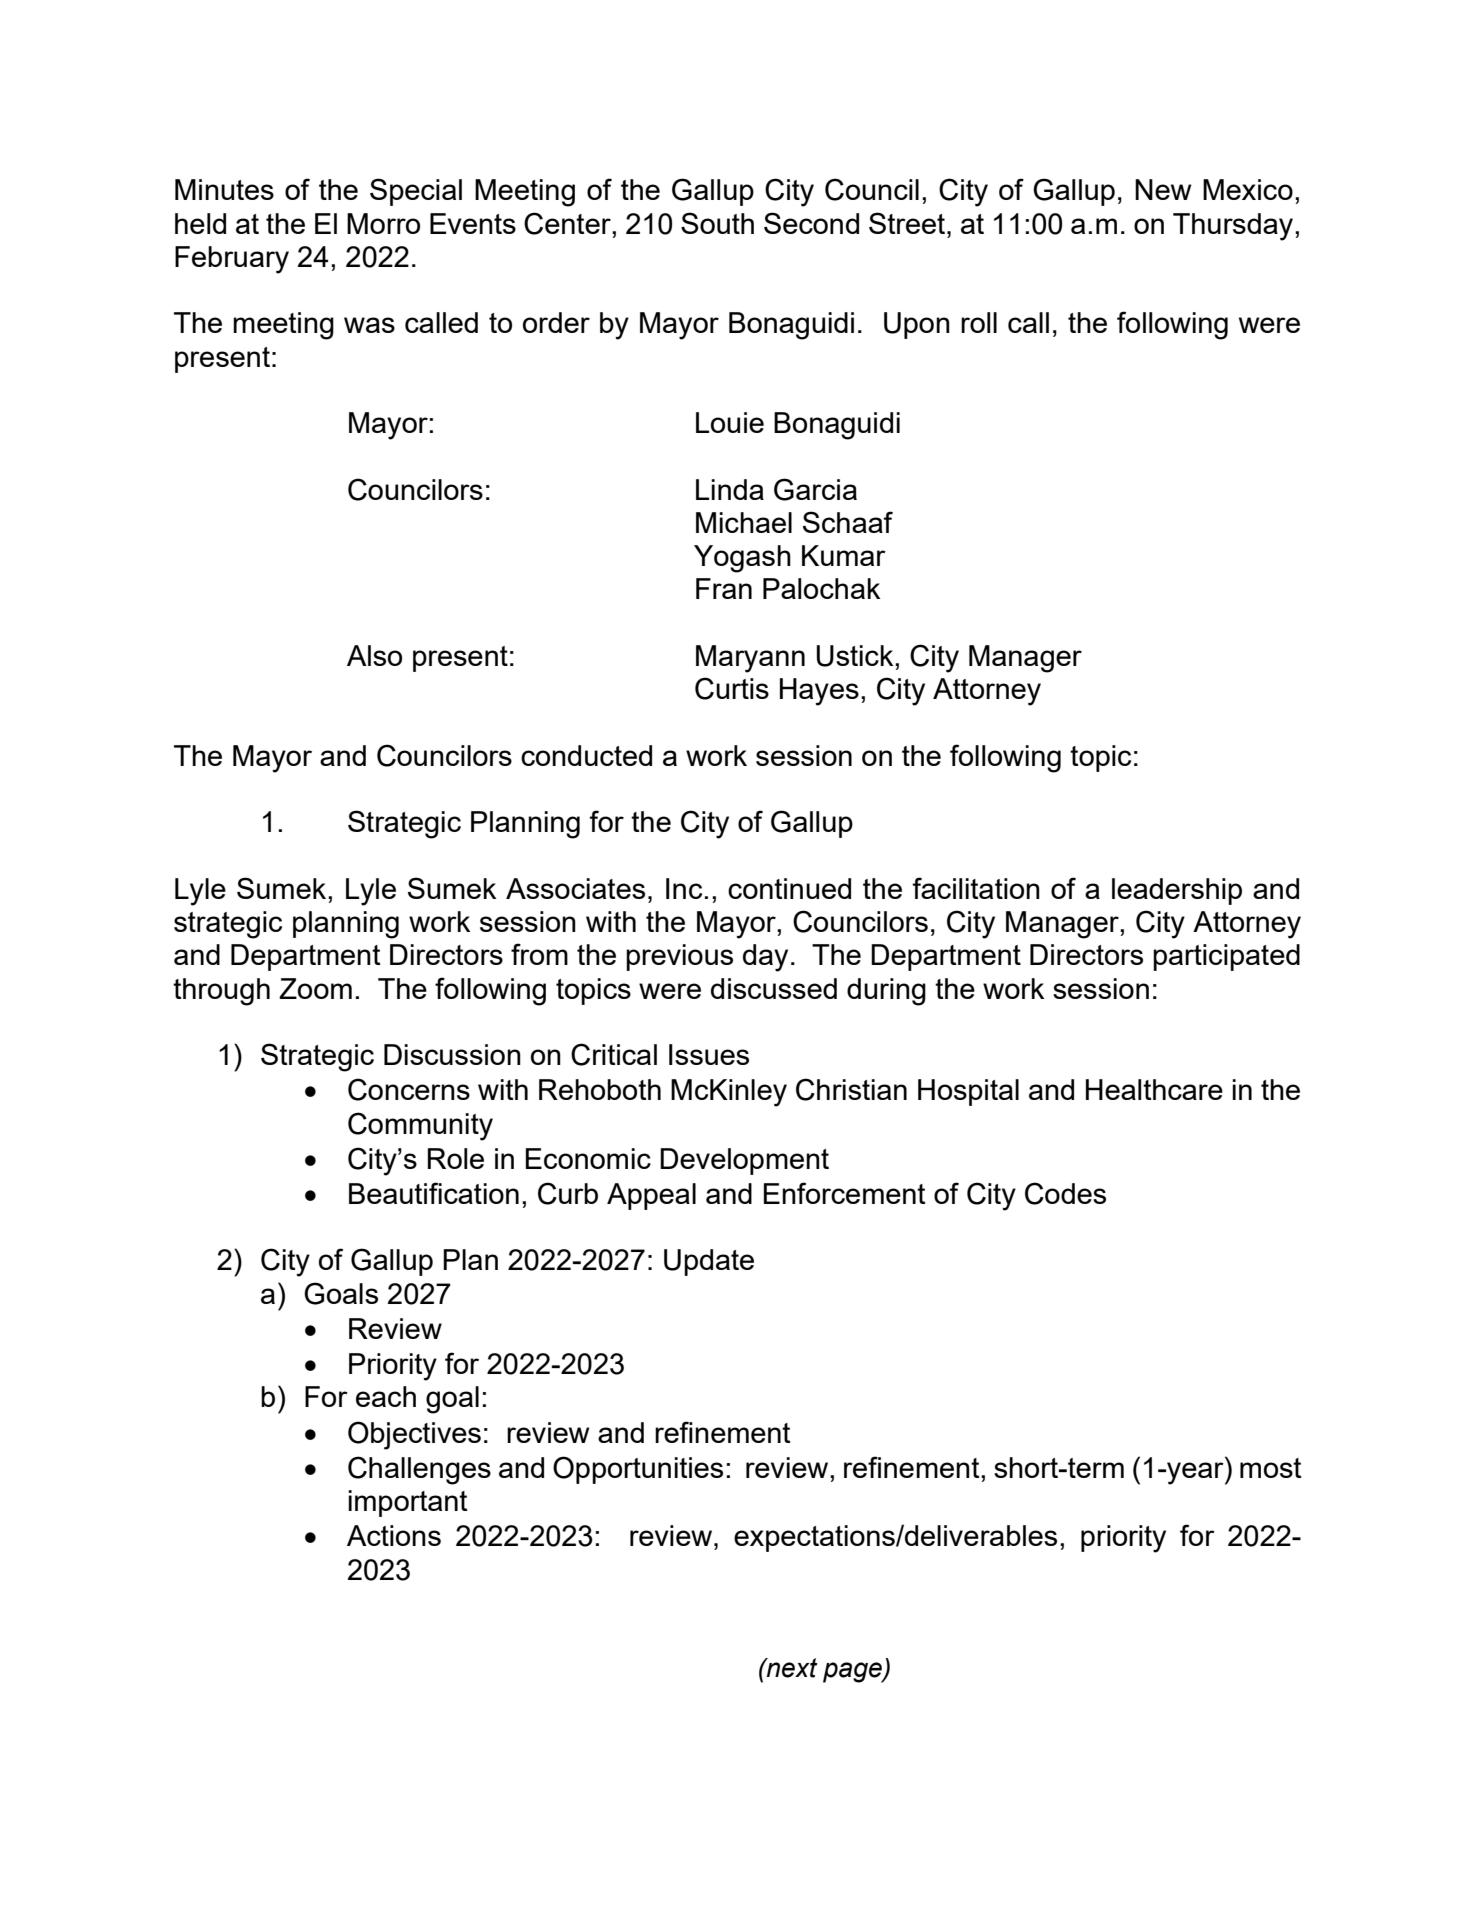 This screenshot has width=1475, height=1909. Describe the element at coordinates (684, 888) in the screenshot. I see `Inc` at that location.
